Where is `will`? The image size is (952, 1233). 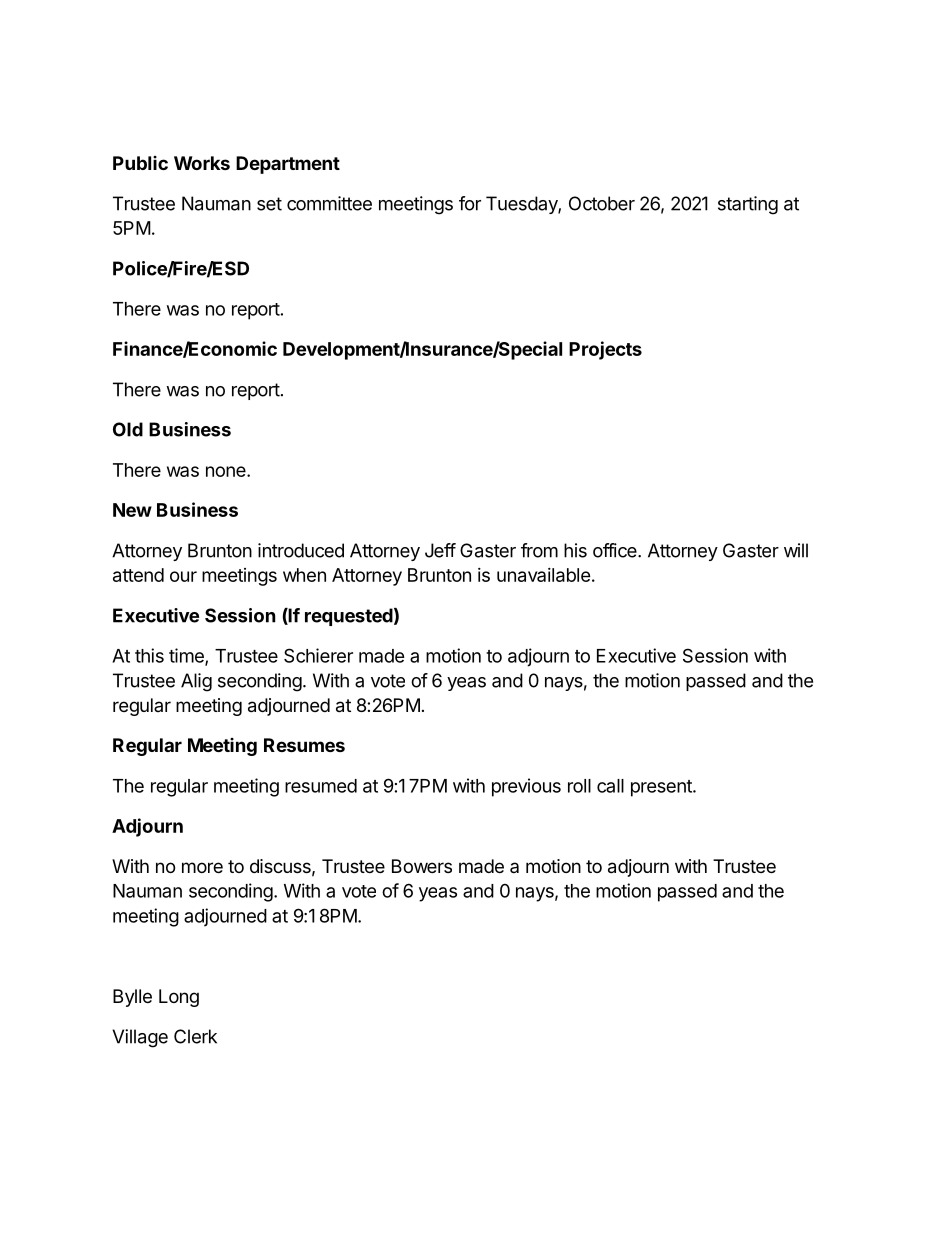 will is located at coordinates (796, 550).
